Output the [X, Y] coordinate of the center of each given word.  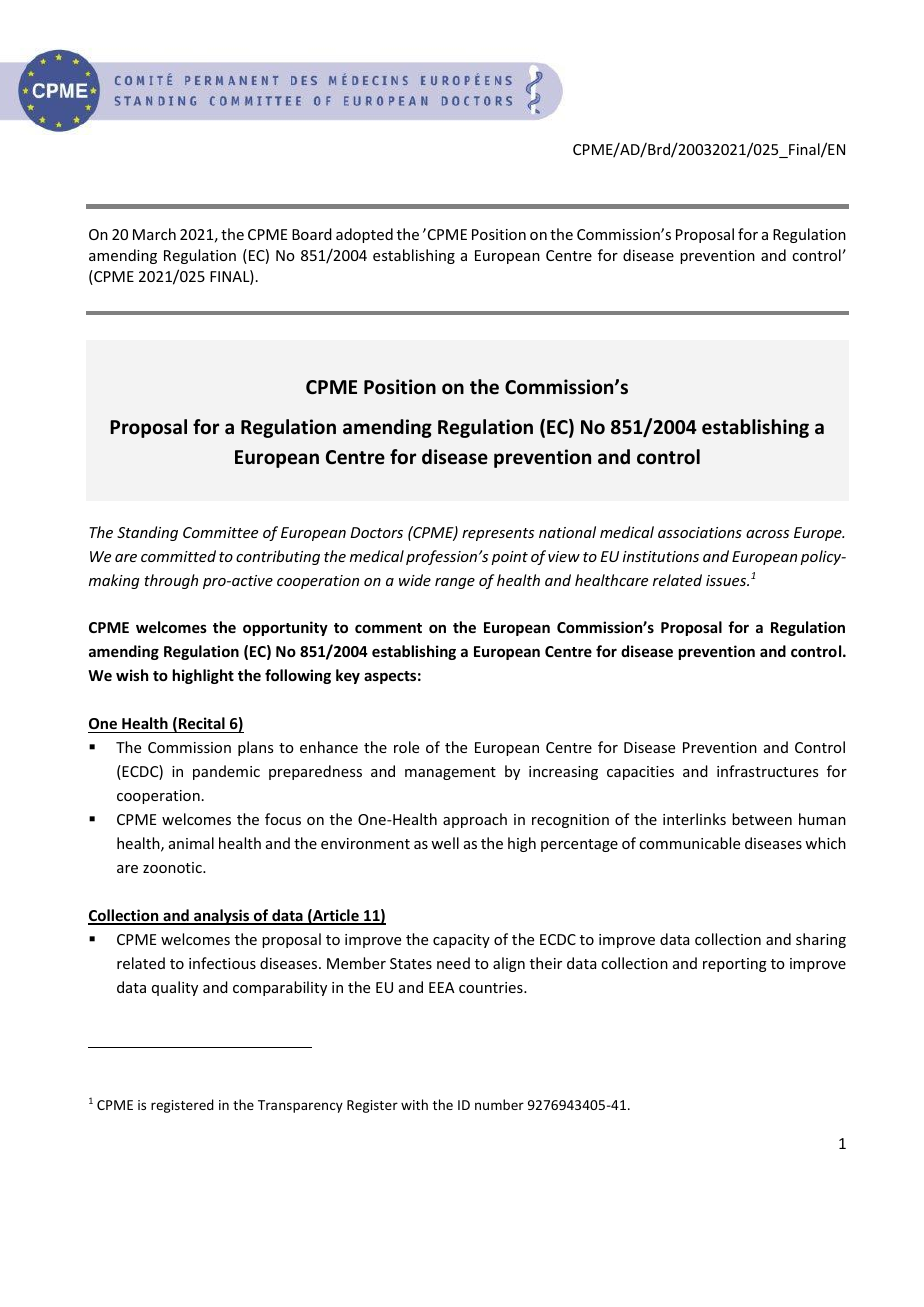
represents [498, 534]
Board [312, 234]
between [762, 819]
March [154, 234]
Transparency [300, 1106]
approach [475, 820]
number [499, 1104]
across [767, 534]
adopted [364, 235]
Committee [220, 532]
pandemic [226, 772]
